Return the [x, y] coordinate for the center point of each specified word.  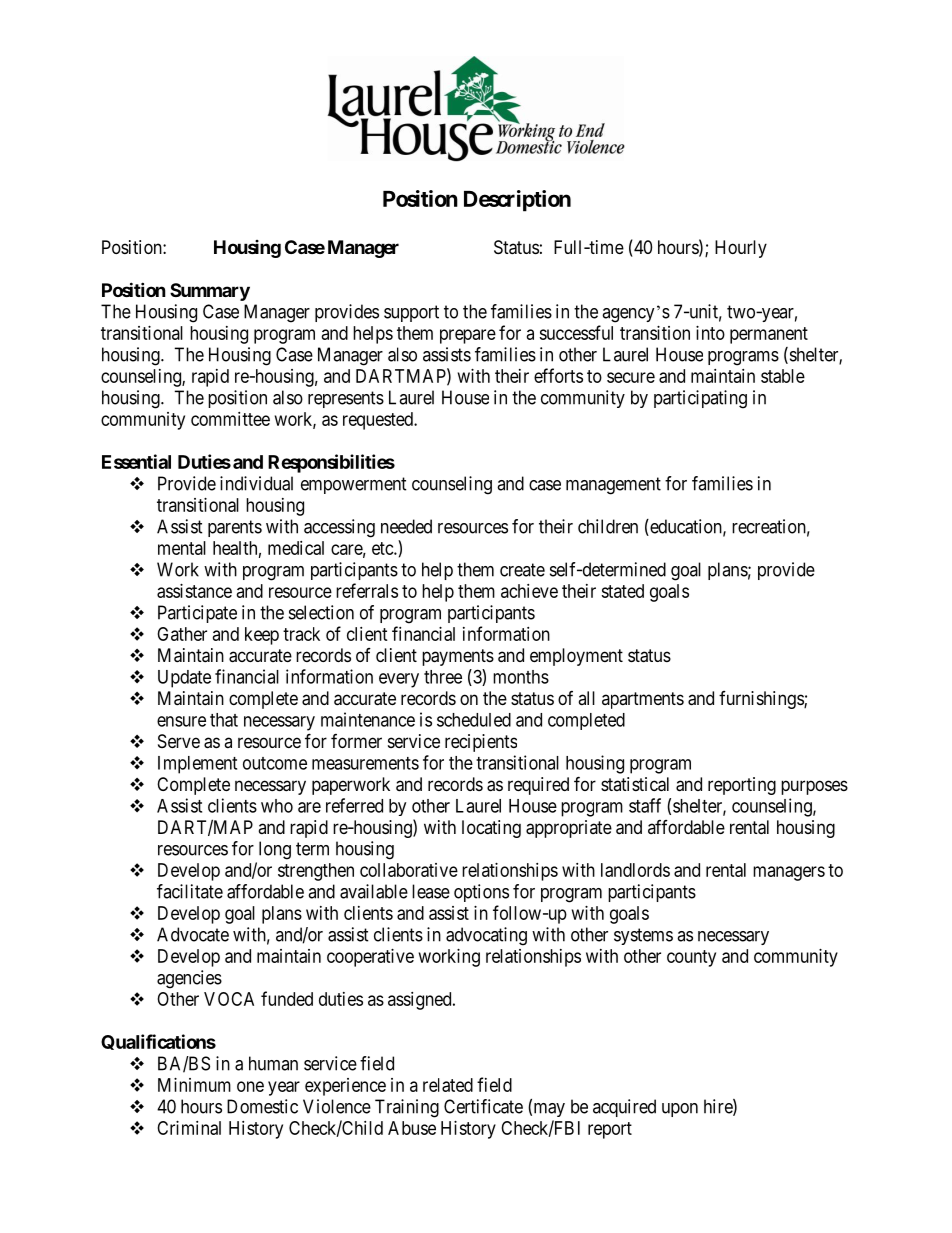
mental [182, 548]
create [522, 570]
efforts [558, 375]
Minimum [194, 1085]
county [691, 958]
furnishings [762, 700]
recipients [481, 743]
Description [517, 201]
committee [230, 419]
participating [700, 399]
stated [622, 591]
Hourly [741, 249]
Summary [210, 292]
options [481, 893]
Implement [197, 765]
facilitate [190, 891]
